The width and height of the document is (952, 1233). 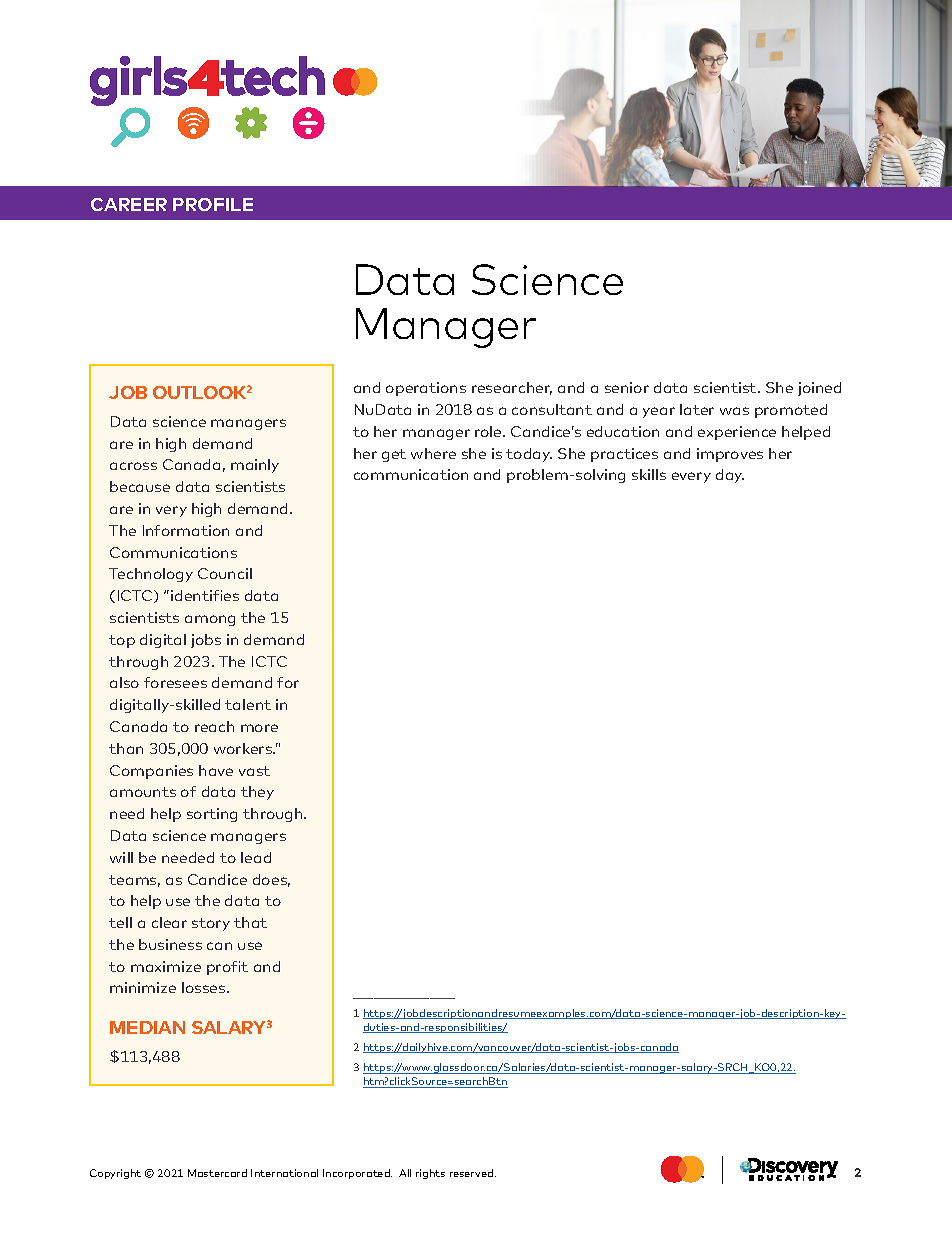 I want to click on foresees, so click(x=175, y=682).
